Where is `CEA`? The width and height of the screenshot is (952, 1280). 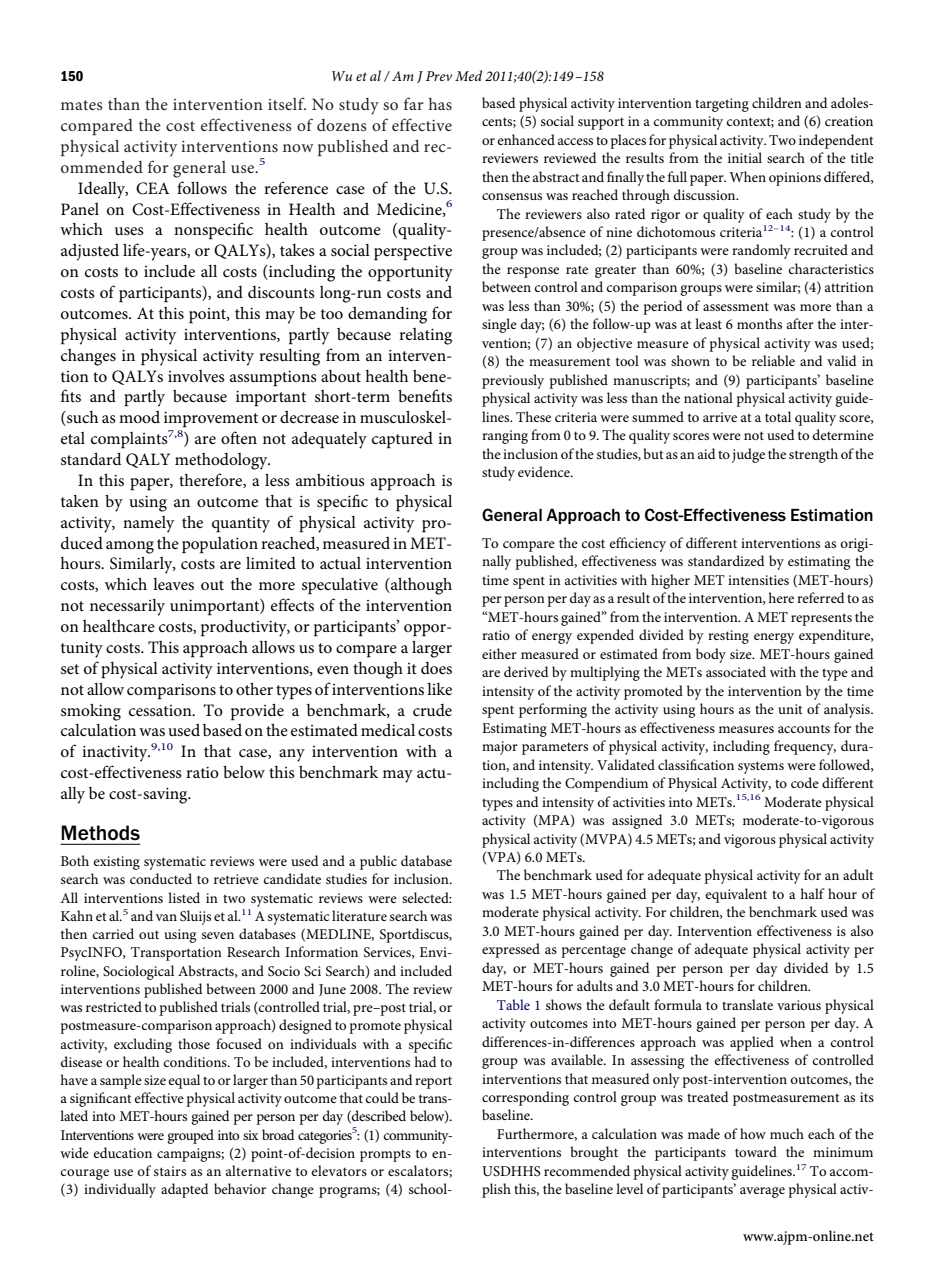
CEA is located at coordinates (153, 188).
